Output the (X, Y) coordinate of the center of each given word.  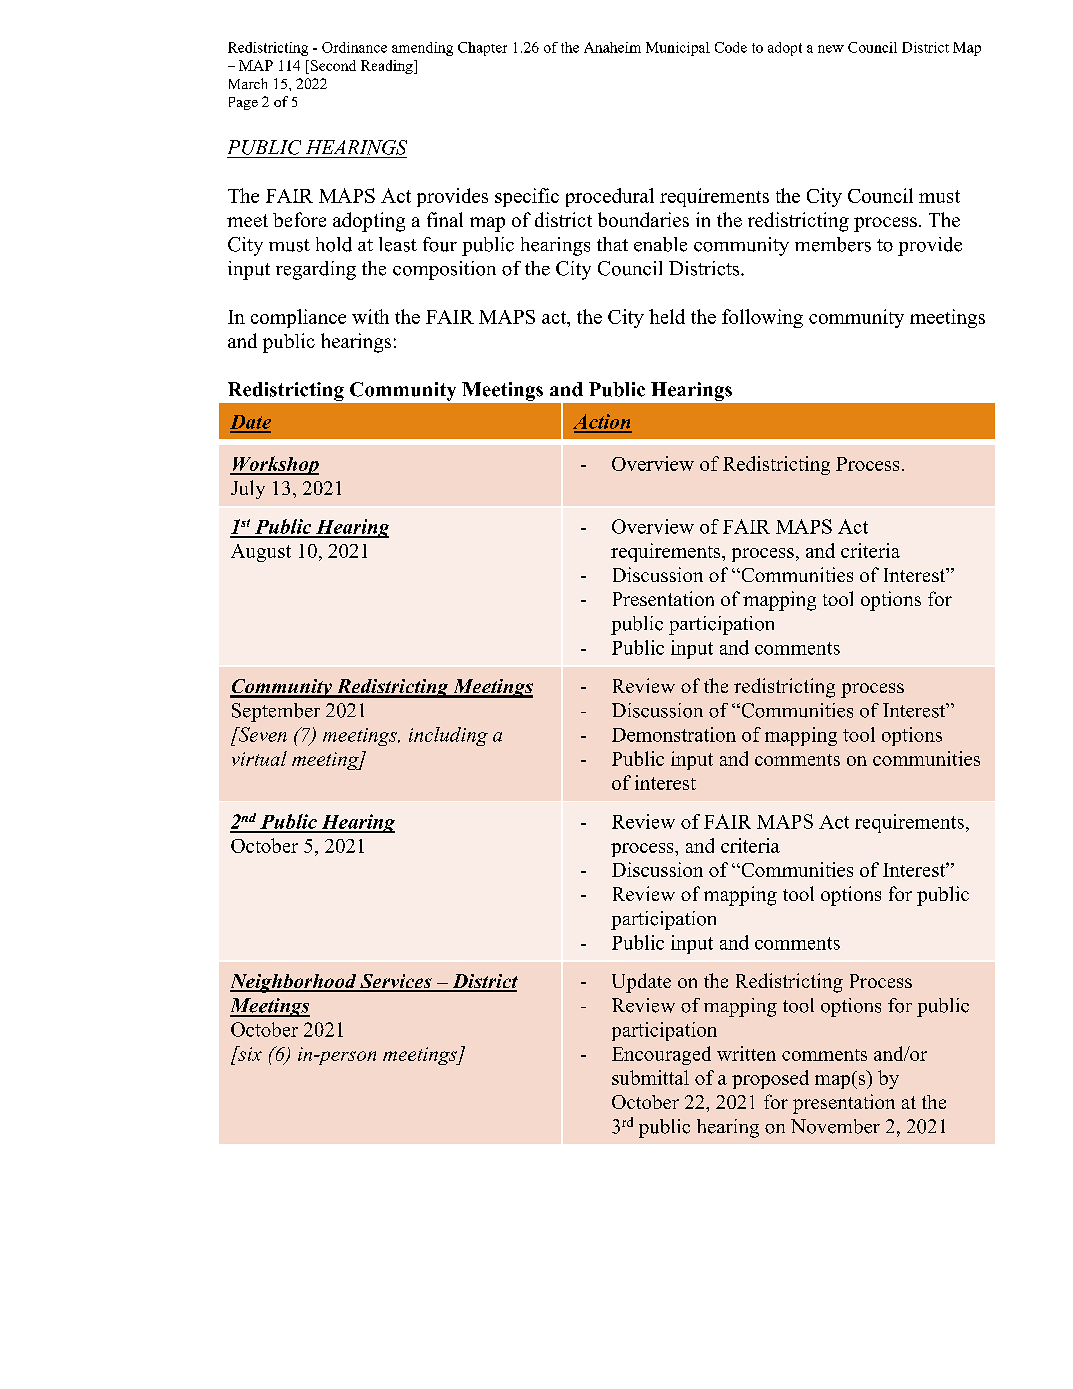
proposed (770, 1079)
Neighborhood (294, 983)
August (261, 553)
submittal (650, 1077)
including (448, 736)
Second (333, 65)
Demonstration (674, 734)
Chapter (482, 49)
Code (731, 47)
